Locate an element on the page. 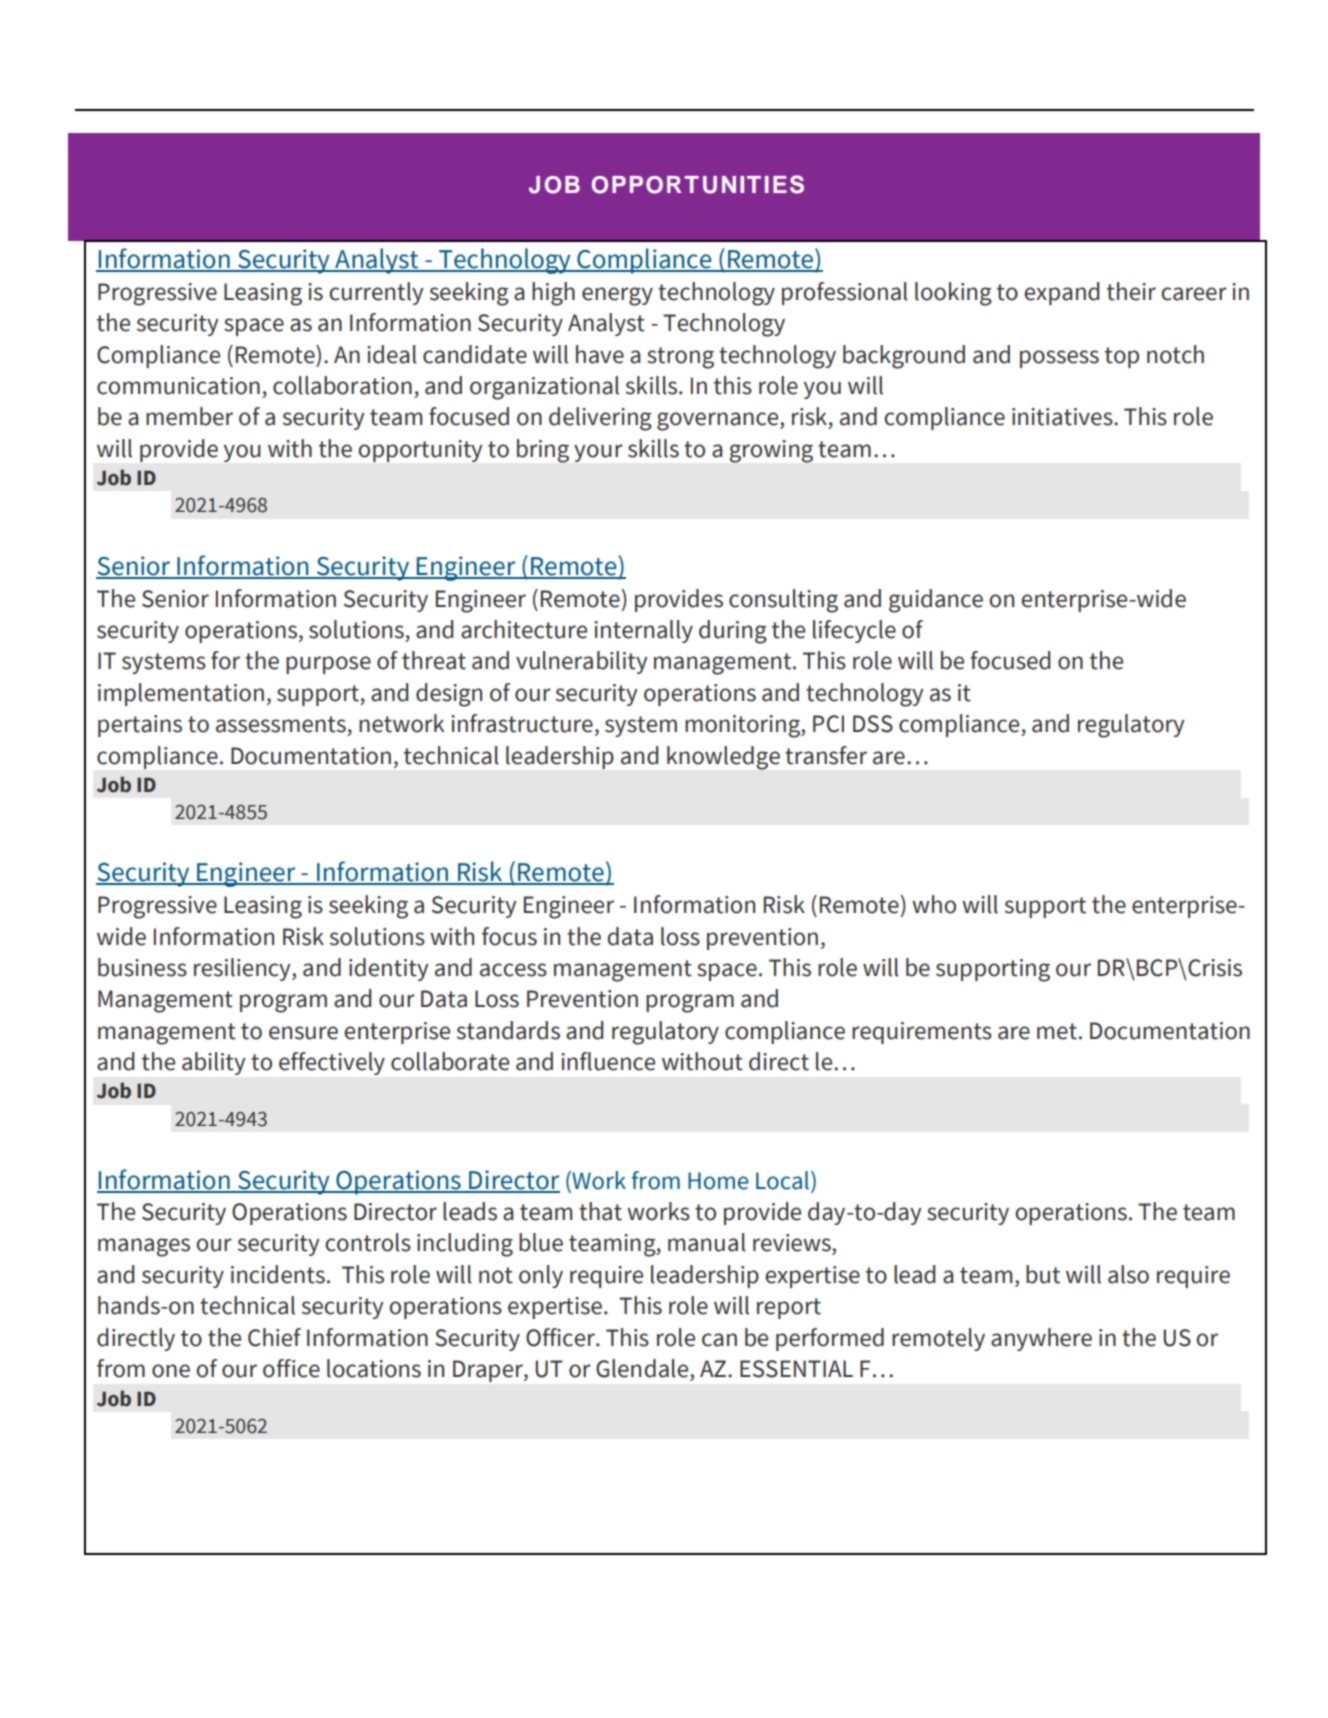 The image size is (1328, 1718). member is located at coordinates (189, 416).
